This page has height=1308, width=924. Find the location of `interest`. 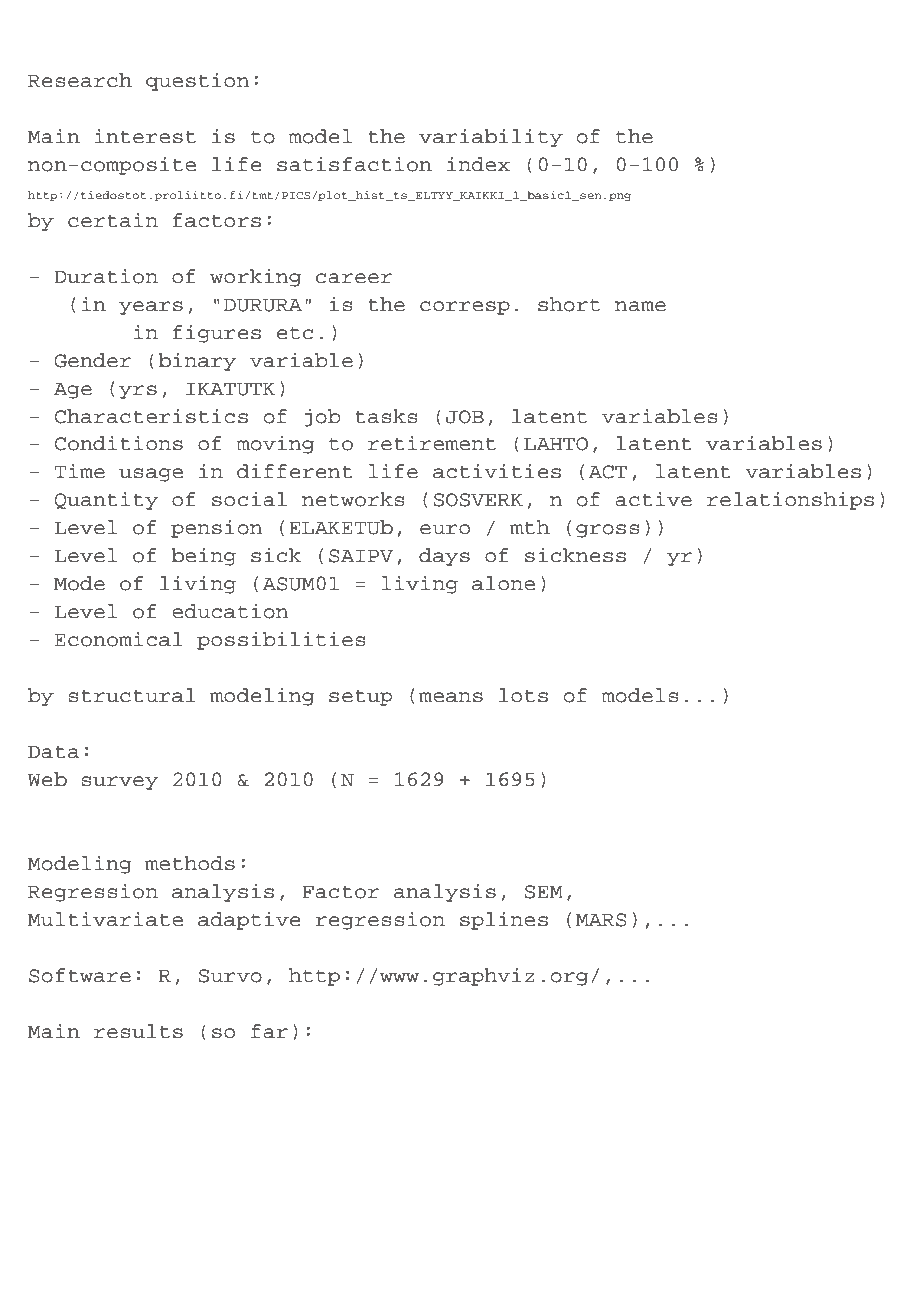

interest is located at coordinates (145, 136).
